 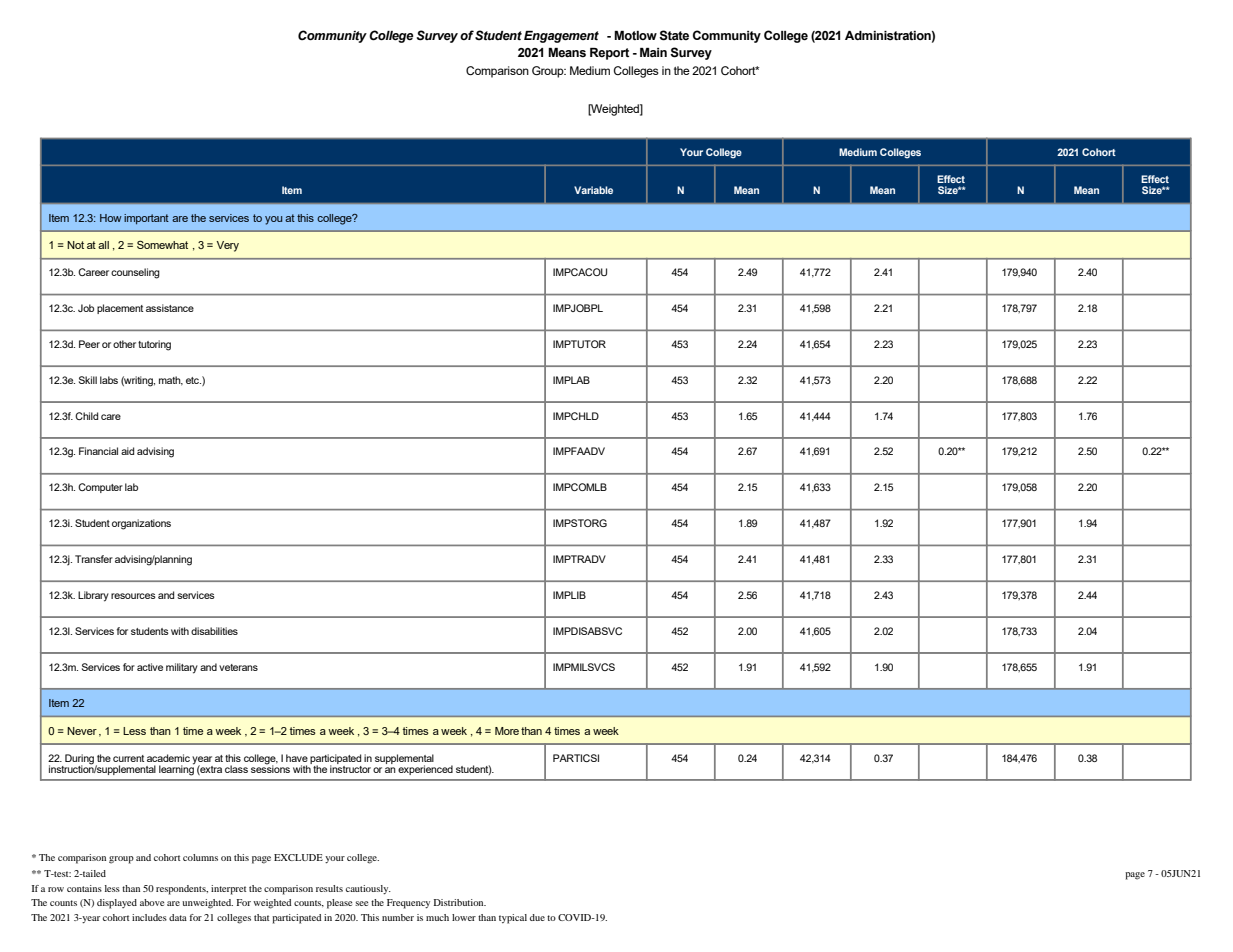 I want to click on cautiously, so click(x=368, y=890).
